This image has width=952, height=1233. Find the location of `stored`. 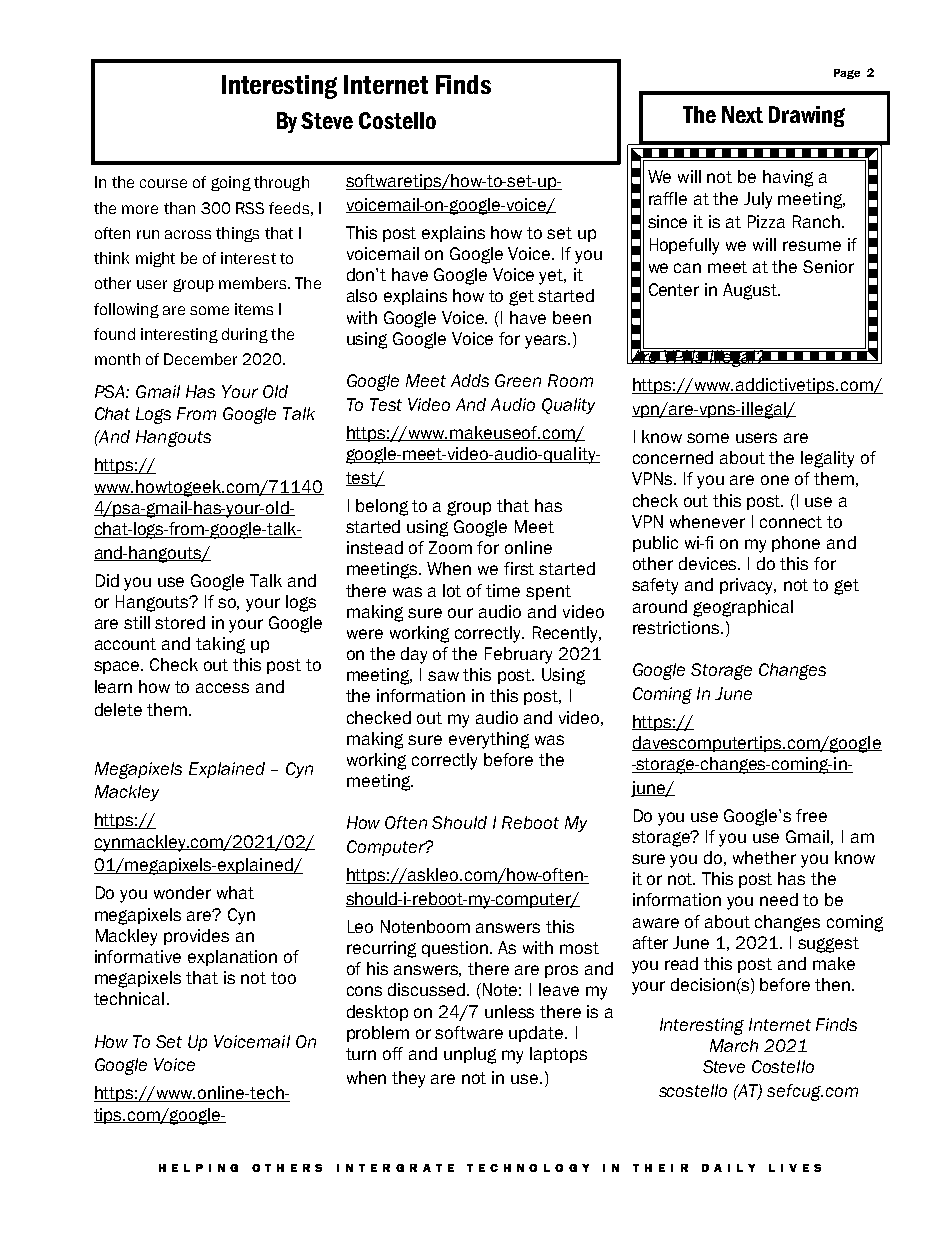

stored is located at coordinates (180, 622).
